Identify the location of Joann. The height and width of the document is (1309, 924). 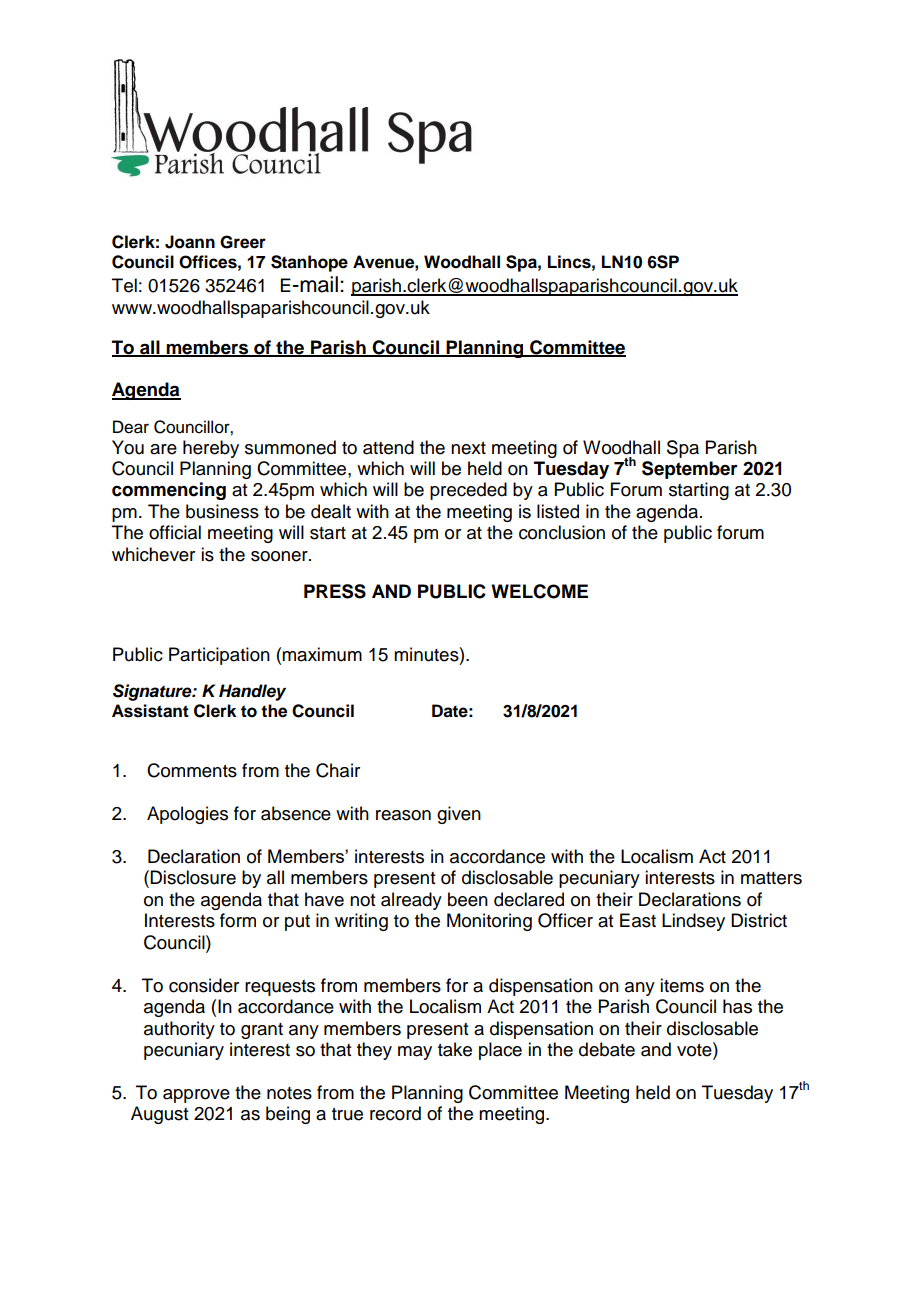
(190, 242).
